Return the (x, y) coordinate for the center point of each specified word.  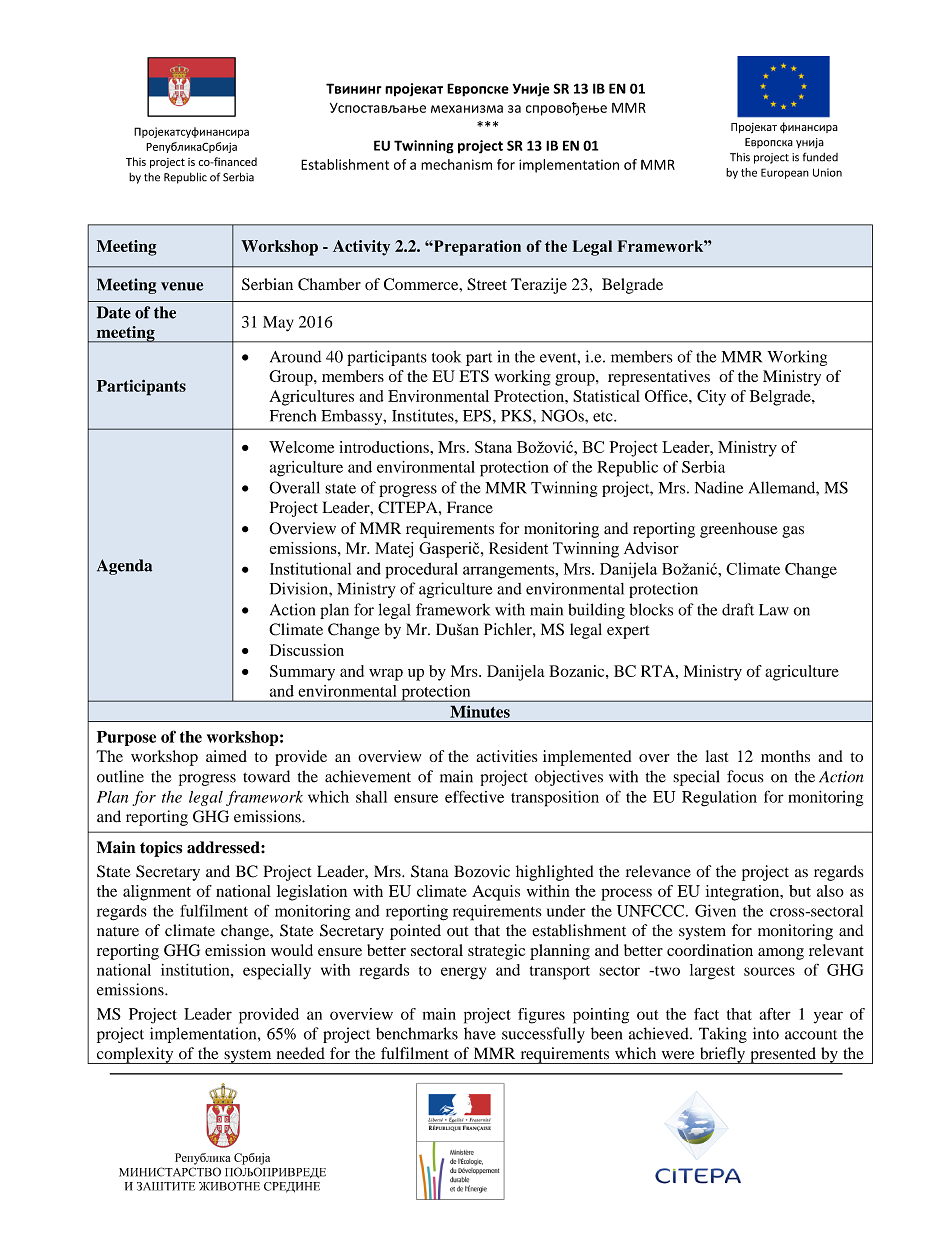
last (717, 756)
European (785, 173)
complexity (135, 1055)
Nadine (719, 487)
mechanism (456, 164)
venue (182, 286)
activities (506, 756)
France (470, 507)
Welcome (301, 447)
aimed (226, 756)
